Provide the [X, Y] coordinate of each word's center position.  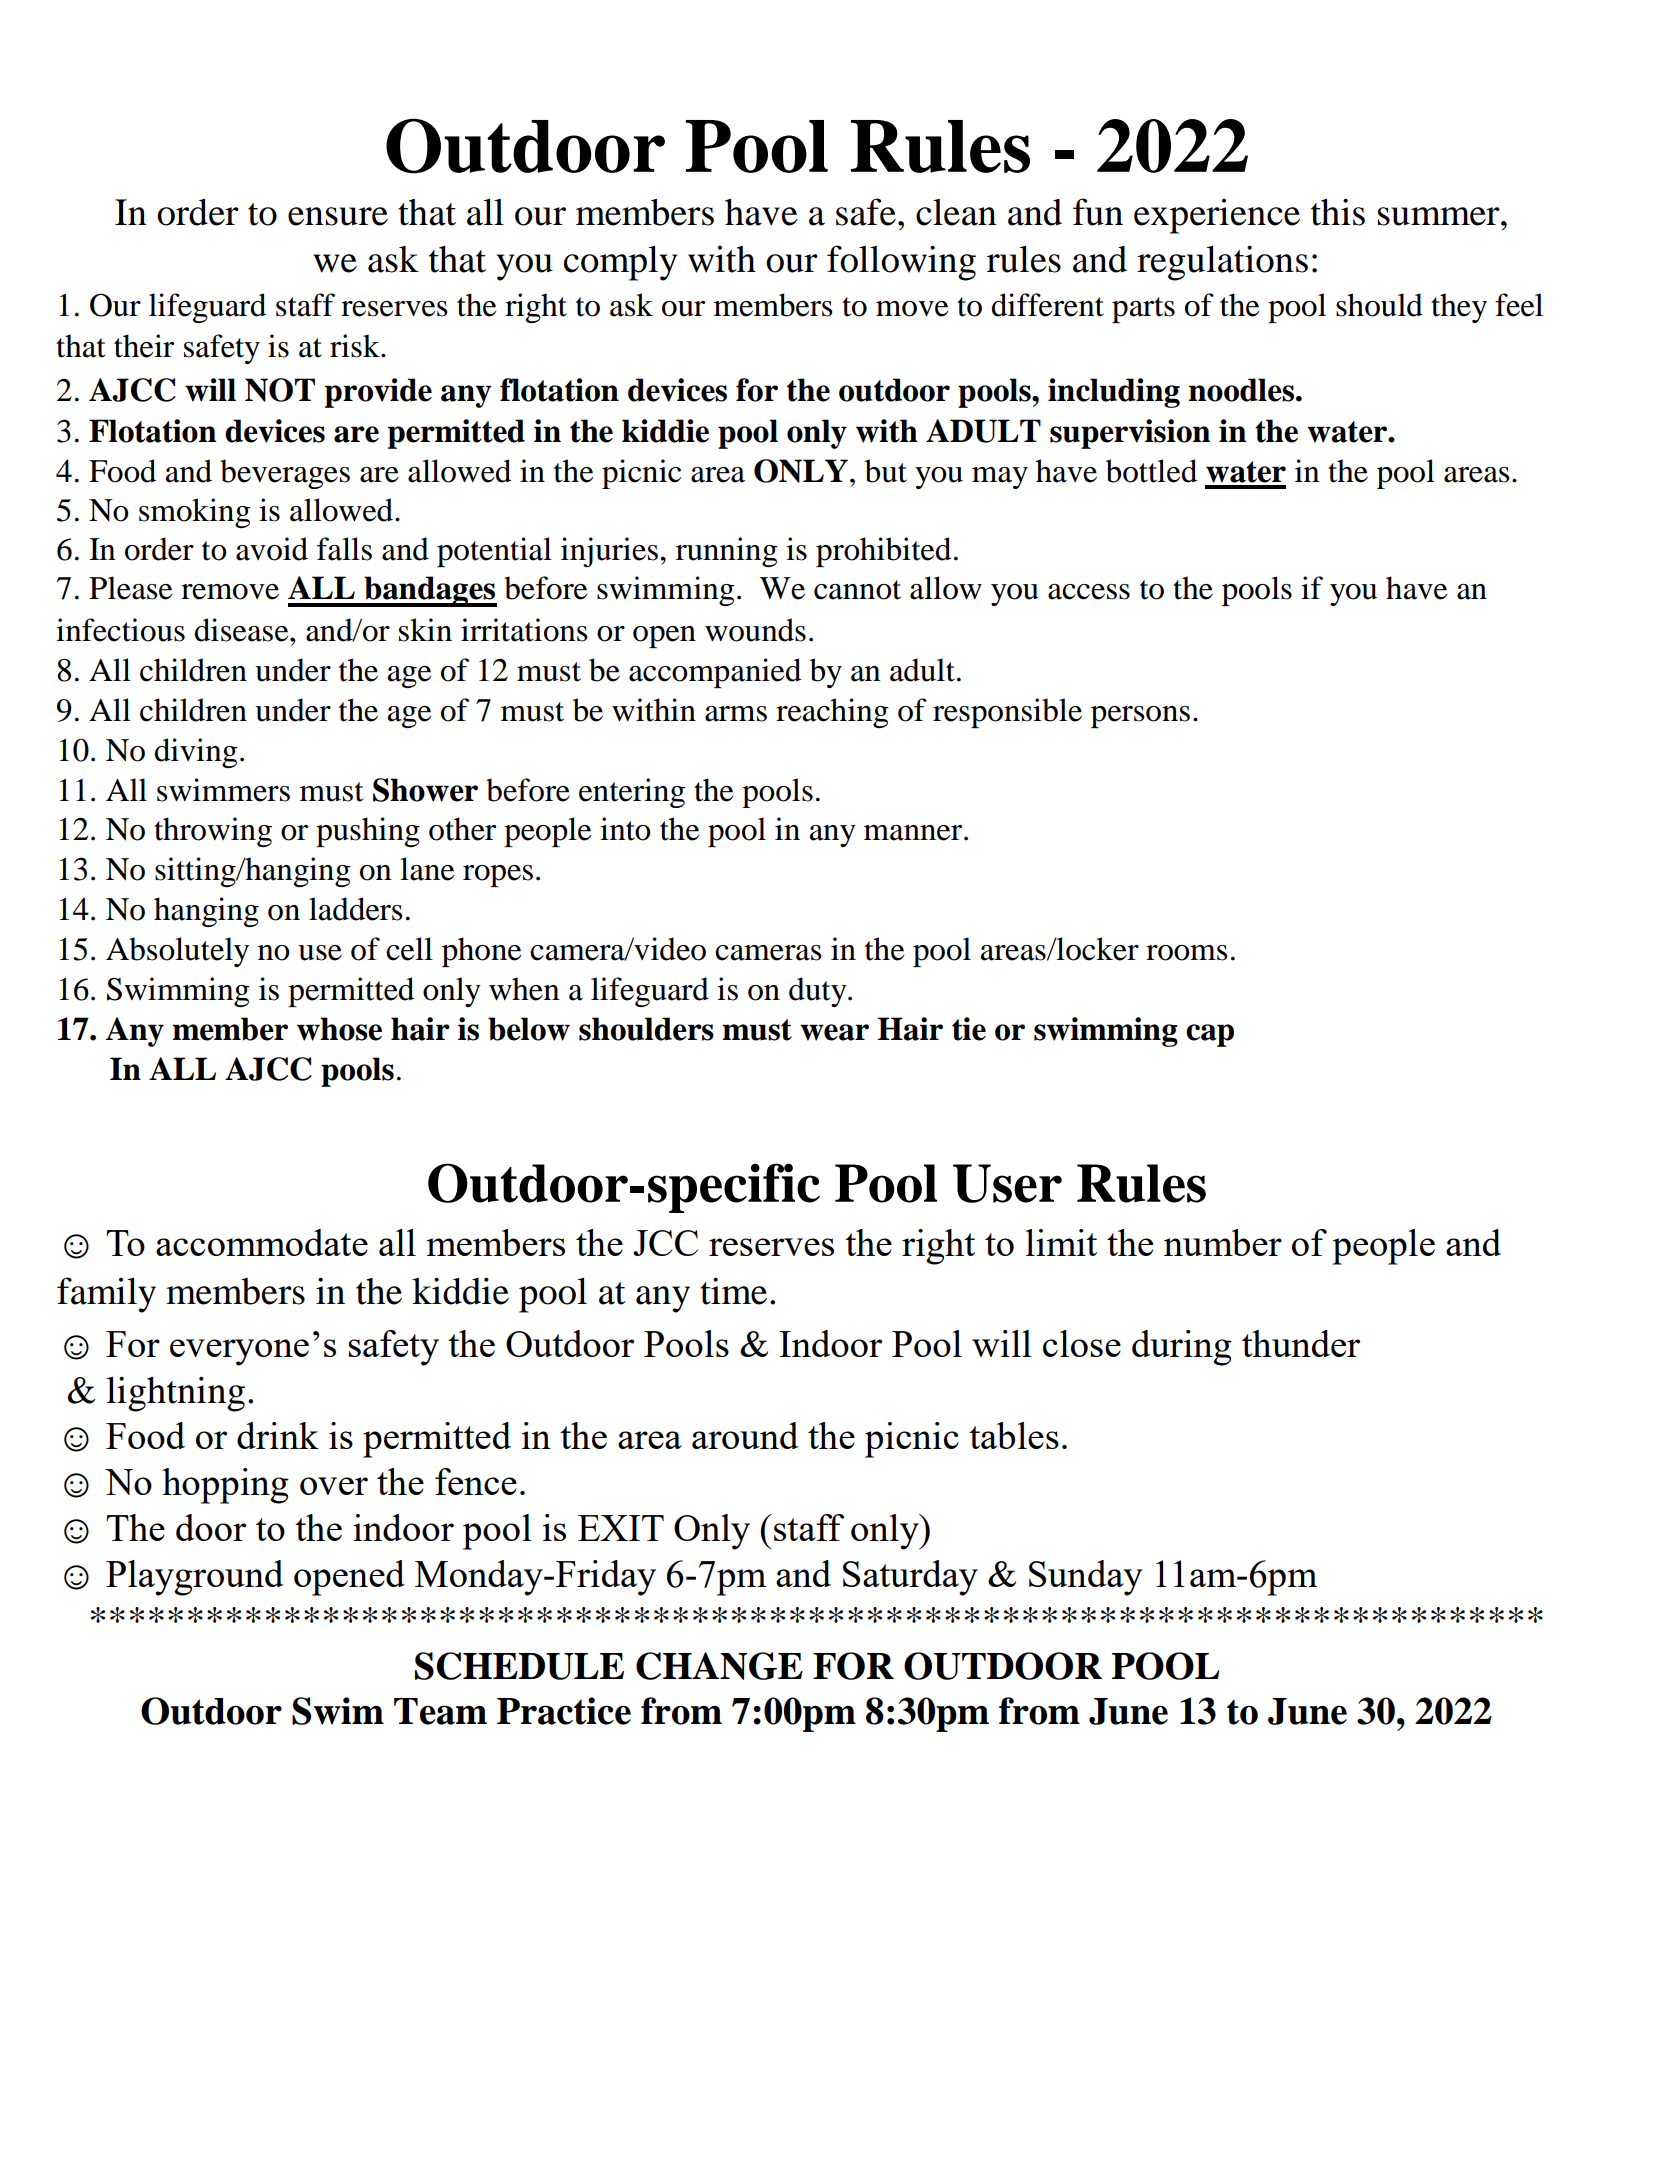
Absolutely [177, 952]
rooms [1186, 953]
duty [819, 992]
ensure [338, 216]
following [901, 263]
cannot [857, 590]
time [733, 1291]
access [1089, 592]
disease [242, 630]
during [1182, 1348]
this [1338, 212]
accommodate [262, 1242]
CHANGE [719, 1666]
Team [440, 1711]
